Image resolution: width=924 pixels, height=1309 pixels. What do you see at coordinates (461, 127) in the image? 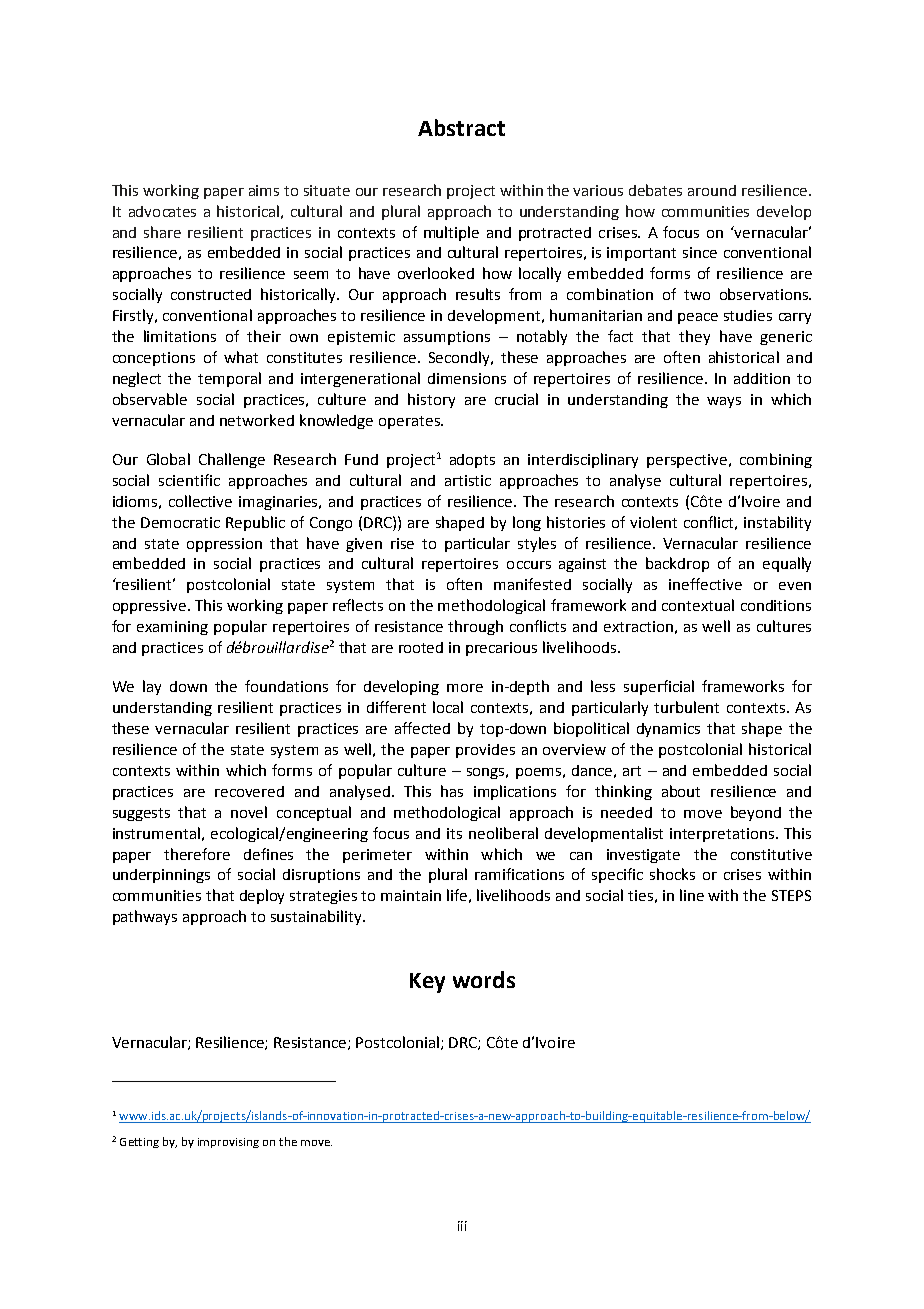
I see `Abstract` at bounding box center [461, 127].
